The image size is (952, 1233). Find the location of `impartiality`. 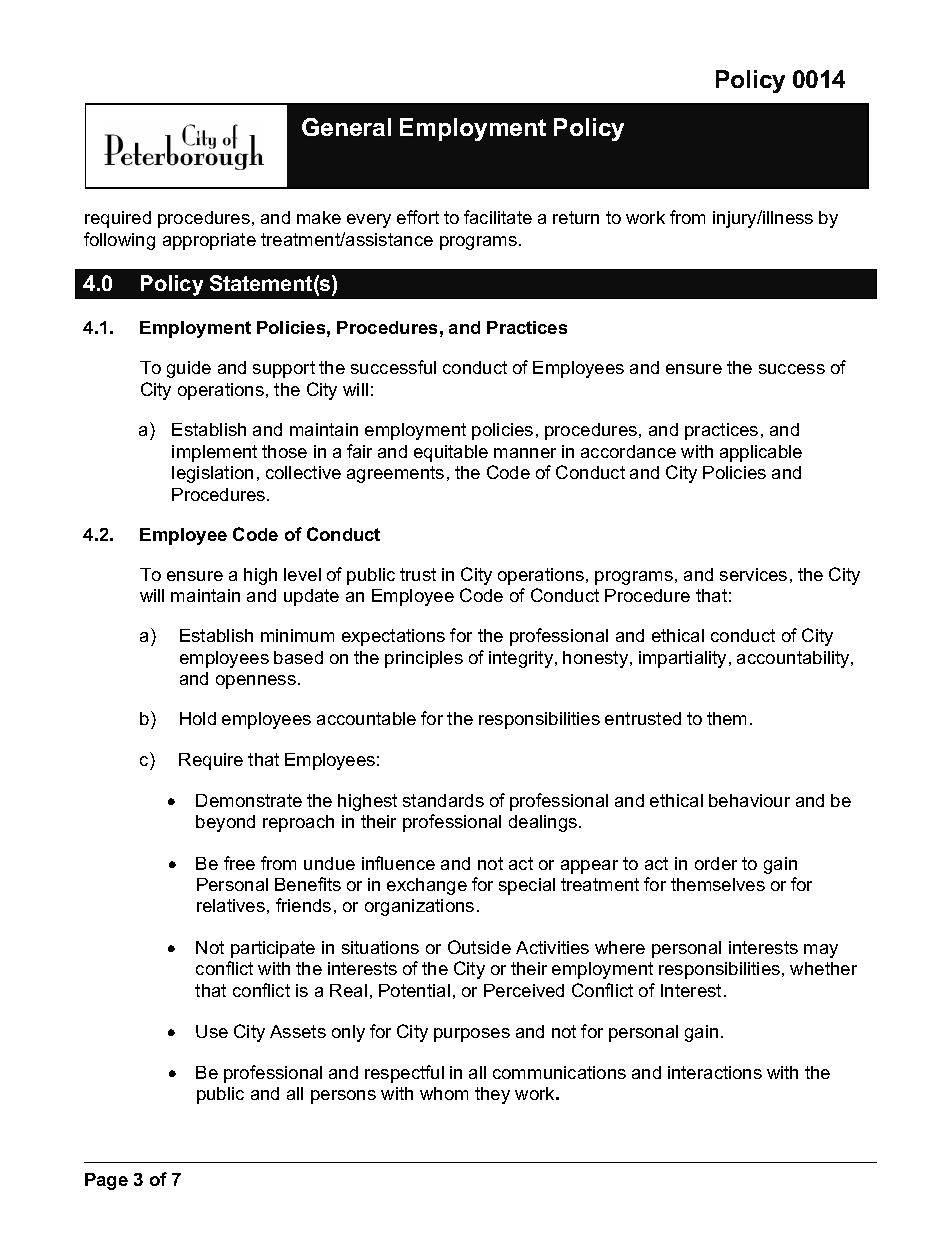

impartiality is located at coordinates (684, 659).
